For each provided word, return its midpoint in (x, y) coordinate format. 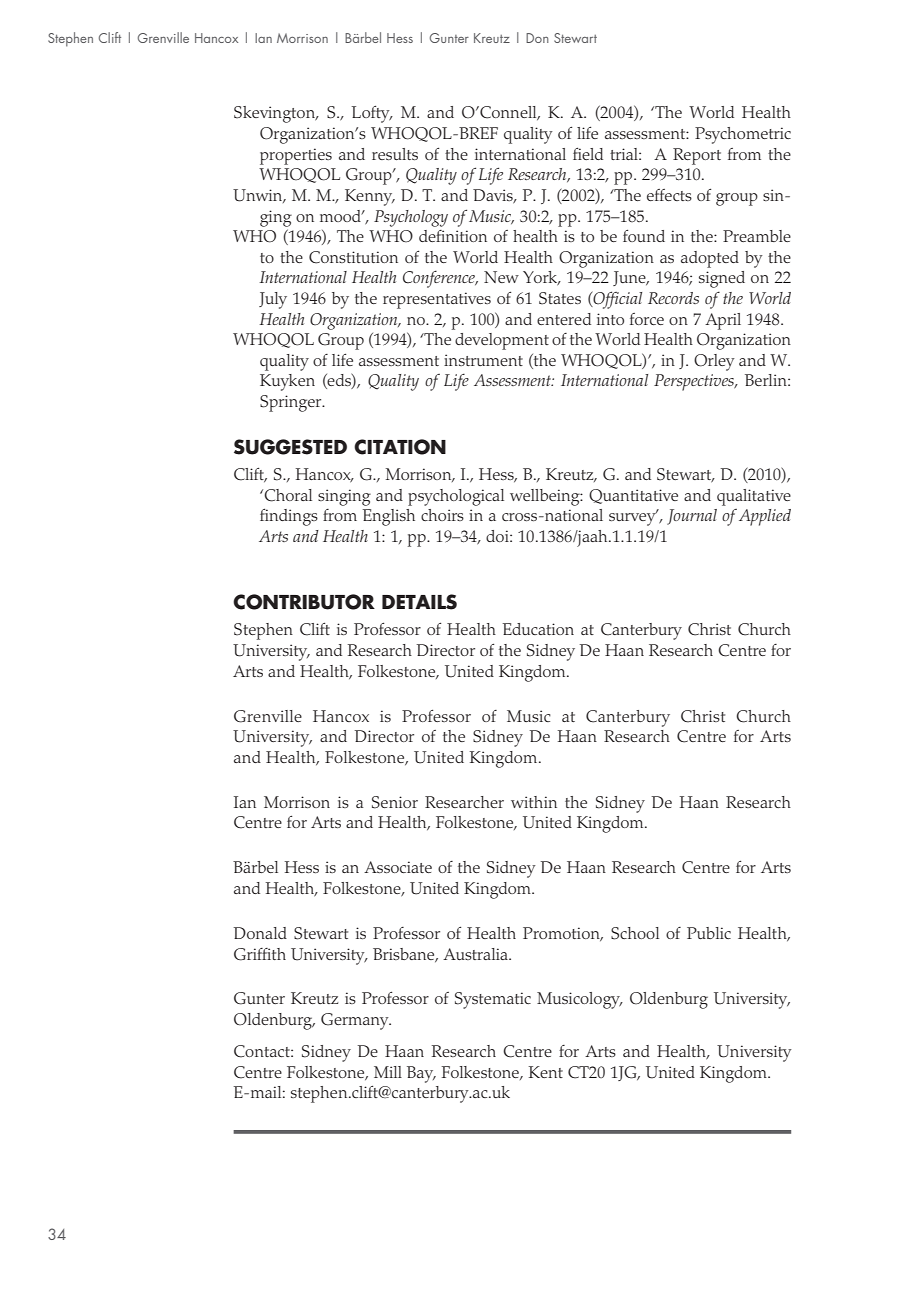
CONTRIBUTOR (304, 602)
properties (296, 156)
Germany (356, 1021)
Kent (546, 1072)
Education (538, 629)
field (588, 154)
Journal (692, 517)
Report (697, 156)
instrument (483, 360)
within (534, 802)
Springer (292, 403)
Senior (395, 802)
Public (709, 933)
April (723, 321)
